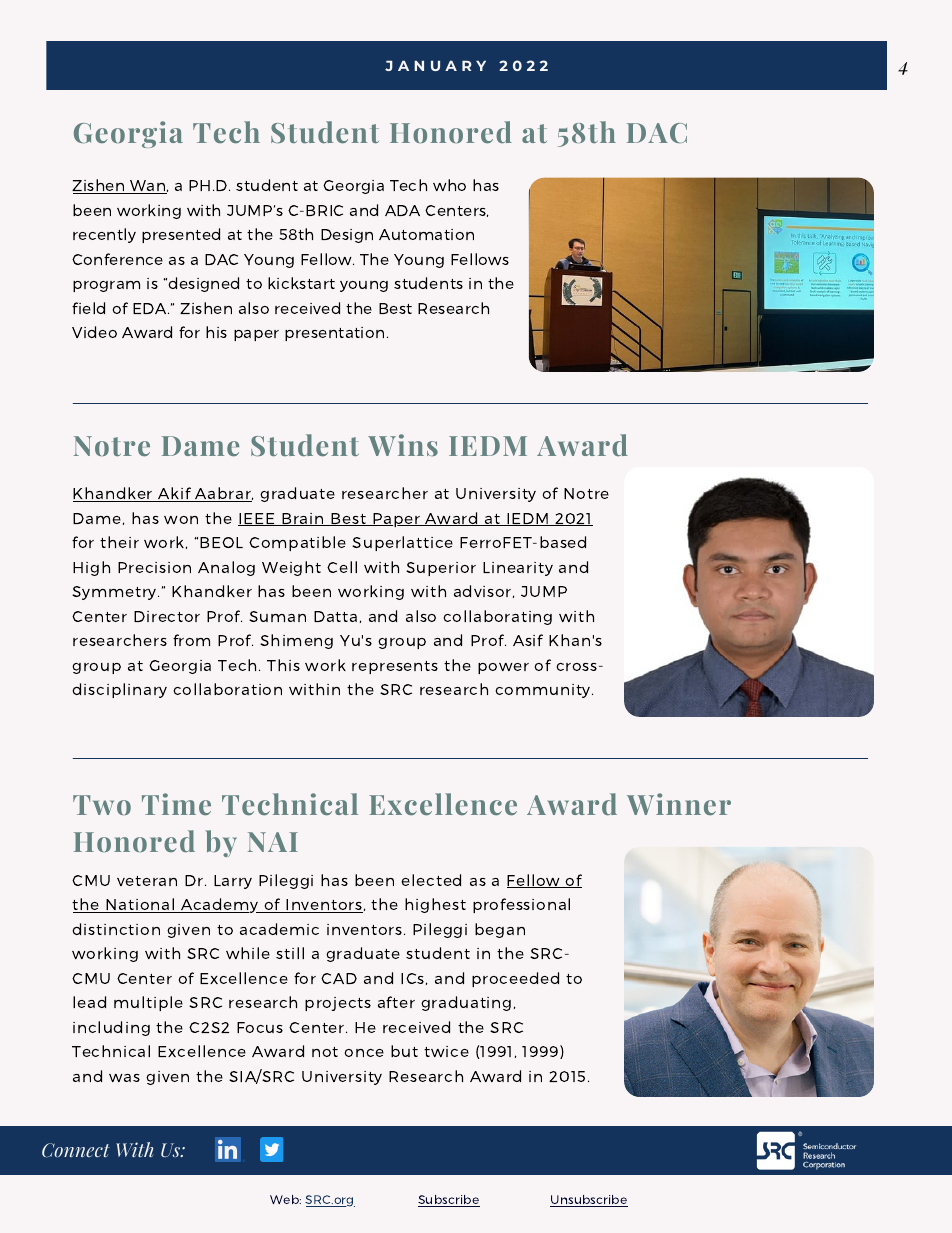 Image resolution: width=952 pixels, height=1233 pixels. I want to click on National, so click(140, 905).
